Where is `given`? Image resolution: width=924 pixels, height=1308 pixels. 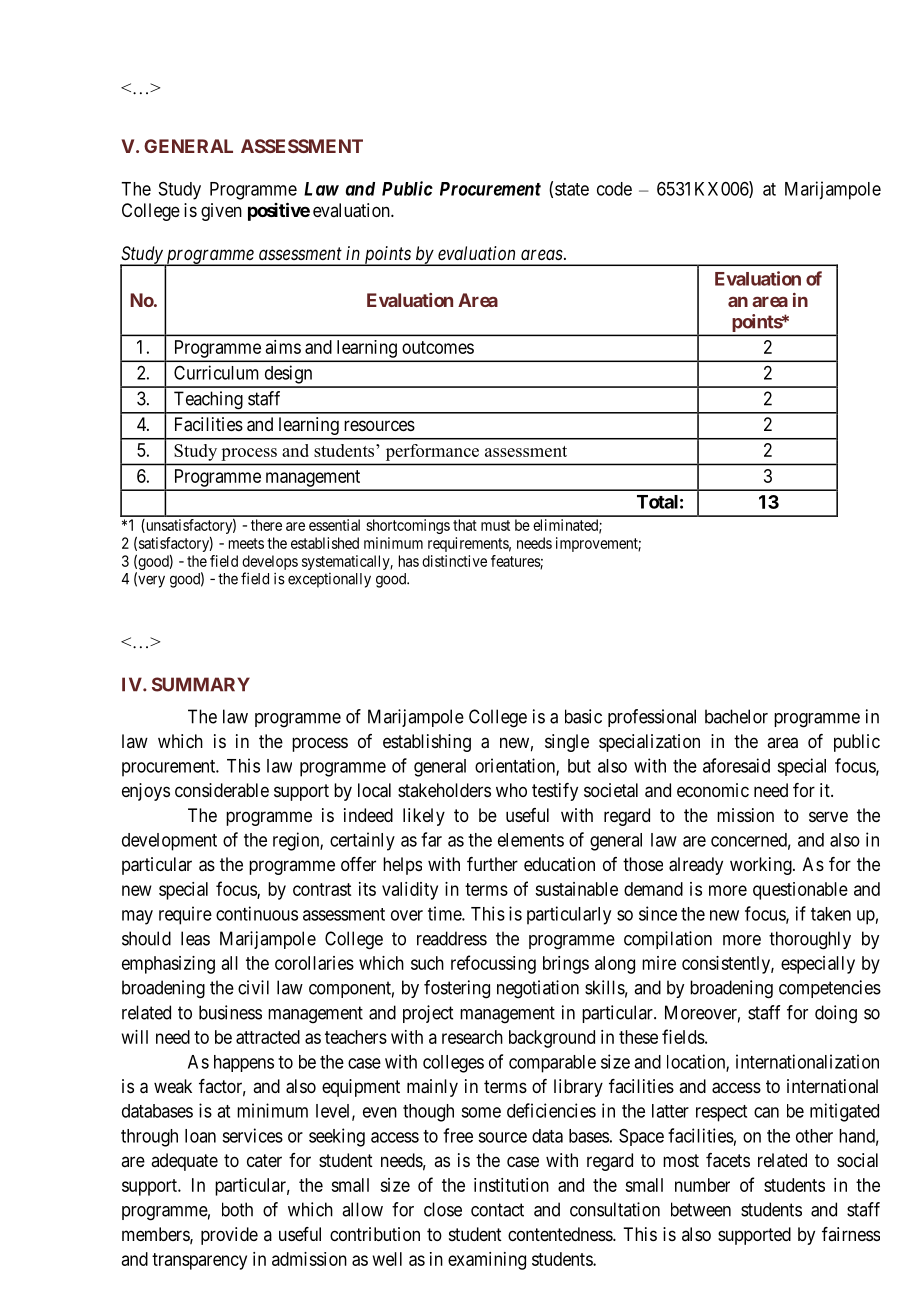 given is located at coordinates (221, 212).
